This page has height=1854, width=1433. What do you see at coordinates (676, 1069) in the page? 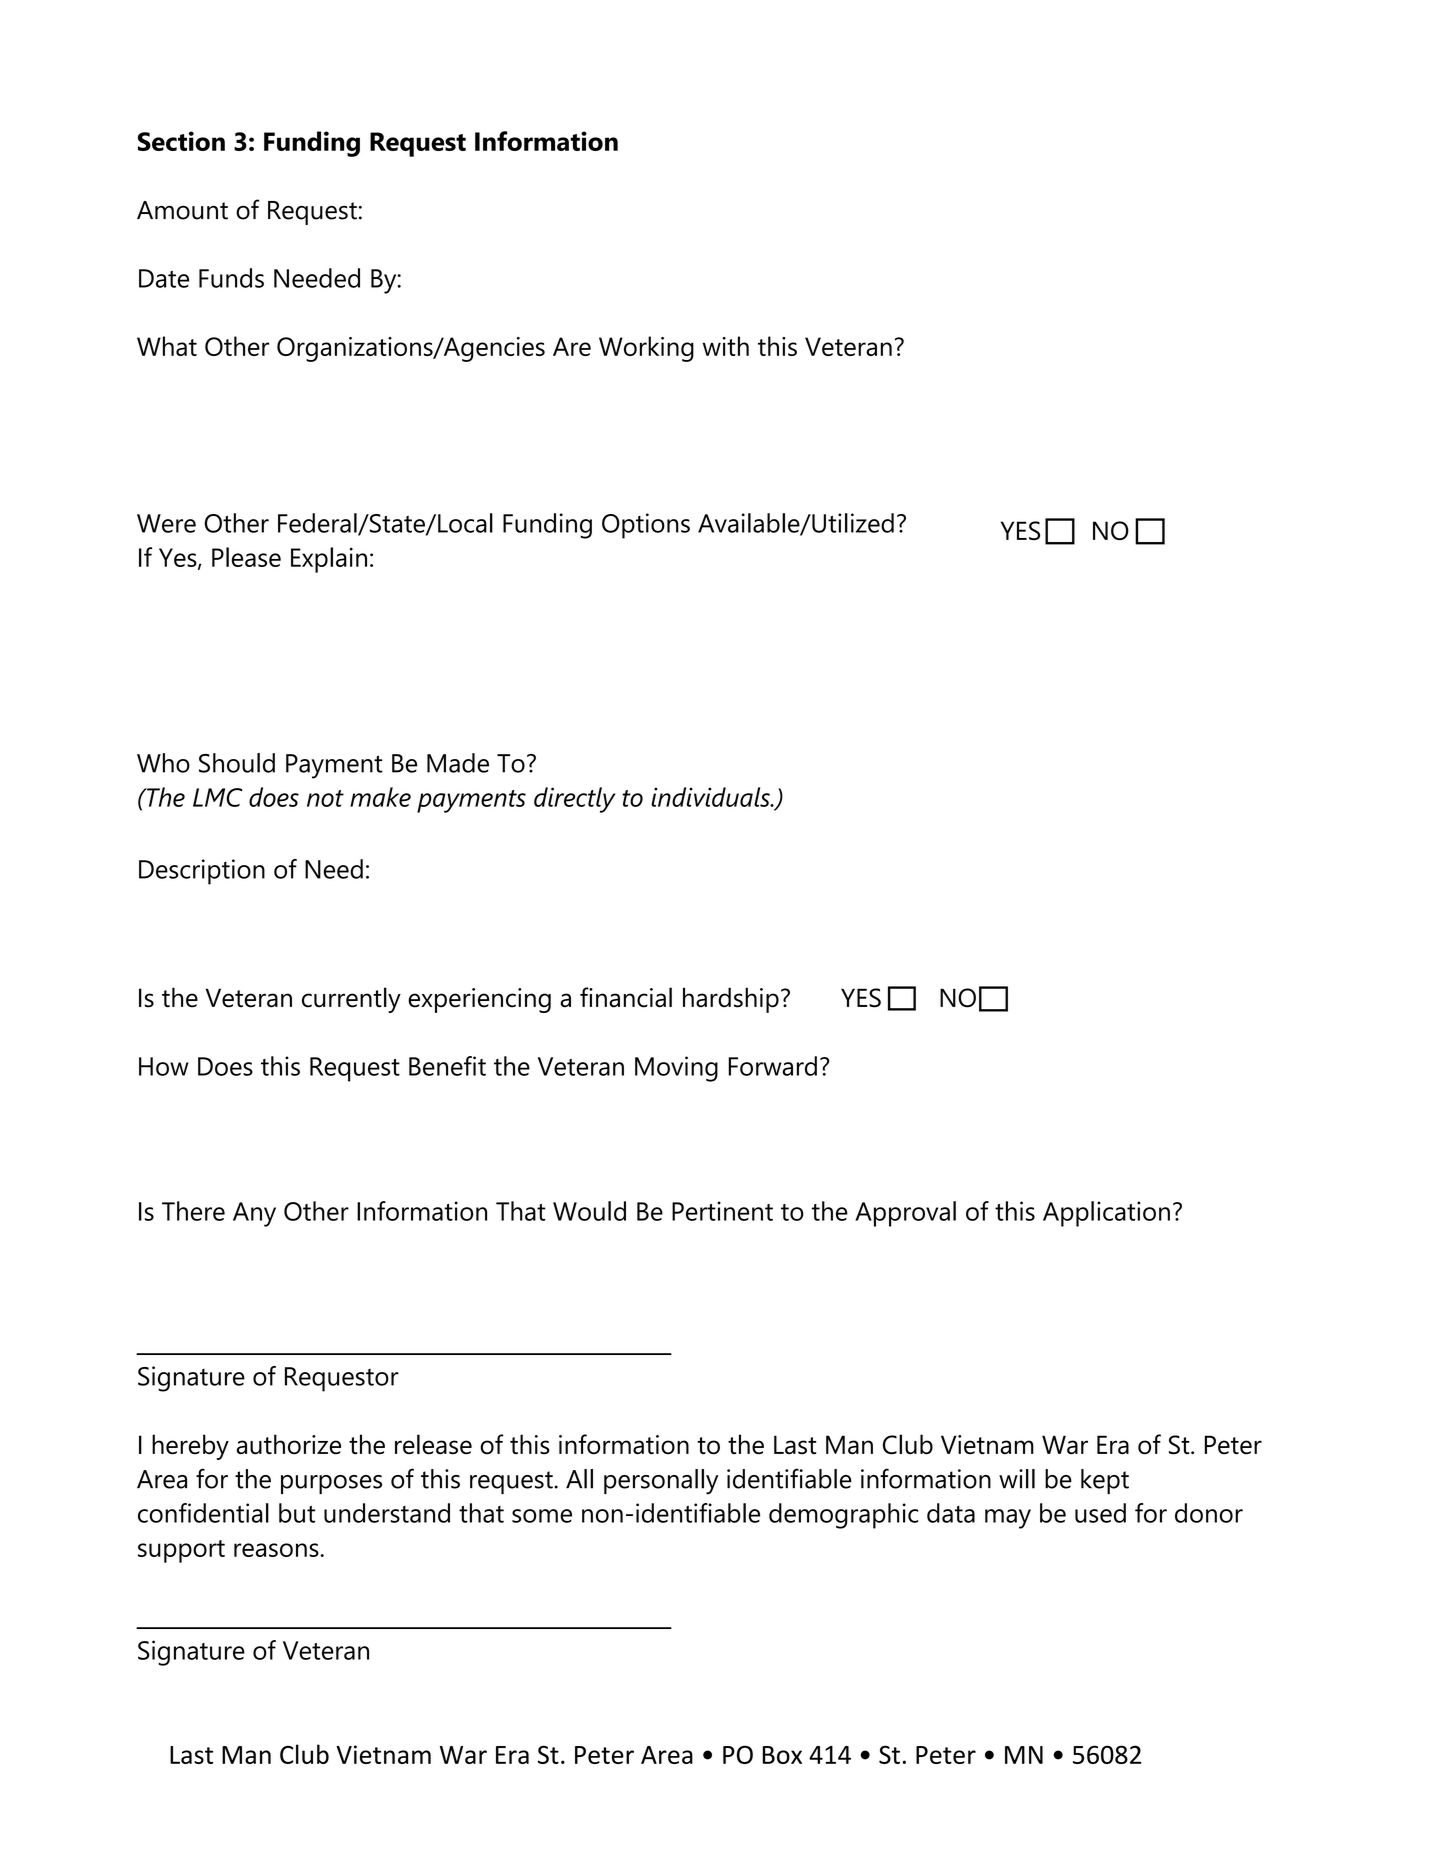
I see `Moving` at bounding box center [676, 1069].
